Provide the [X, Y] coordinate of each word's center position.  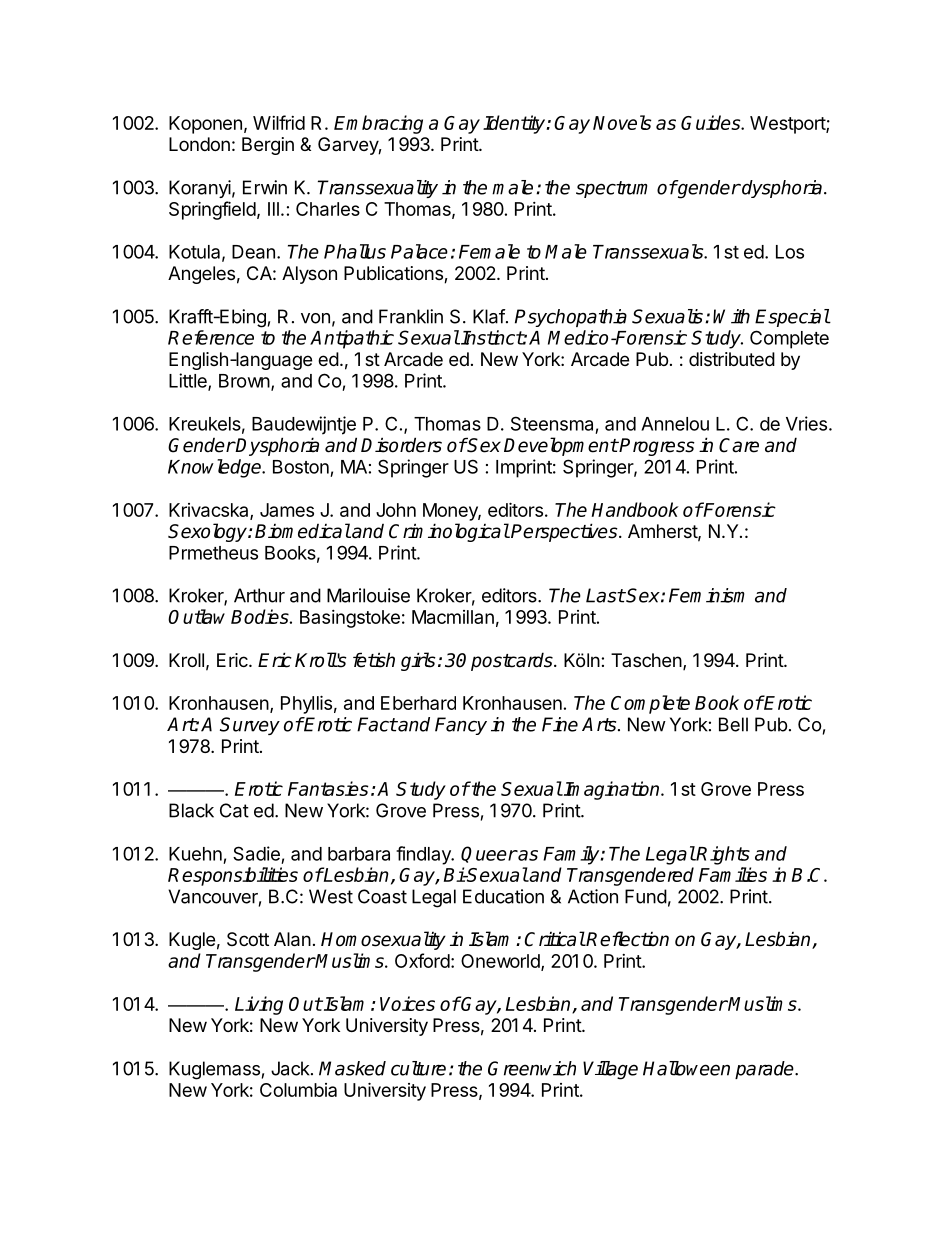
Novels [622, 122]
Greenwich [532, 1068]
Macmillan [453, 617]
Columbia [298, 1090]
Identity [515, 124]
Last [605, 595]
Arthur [259, 595]
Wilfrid [279, 122]
